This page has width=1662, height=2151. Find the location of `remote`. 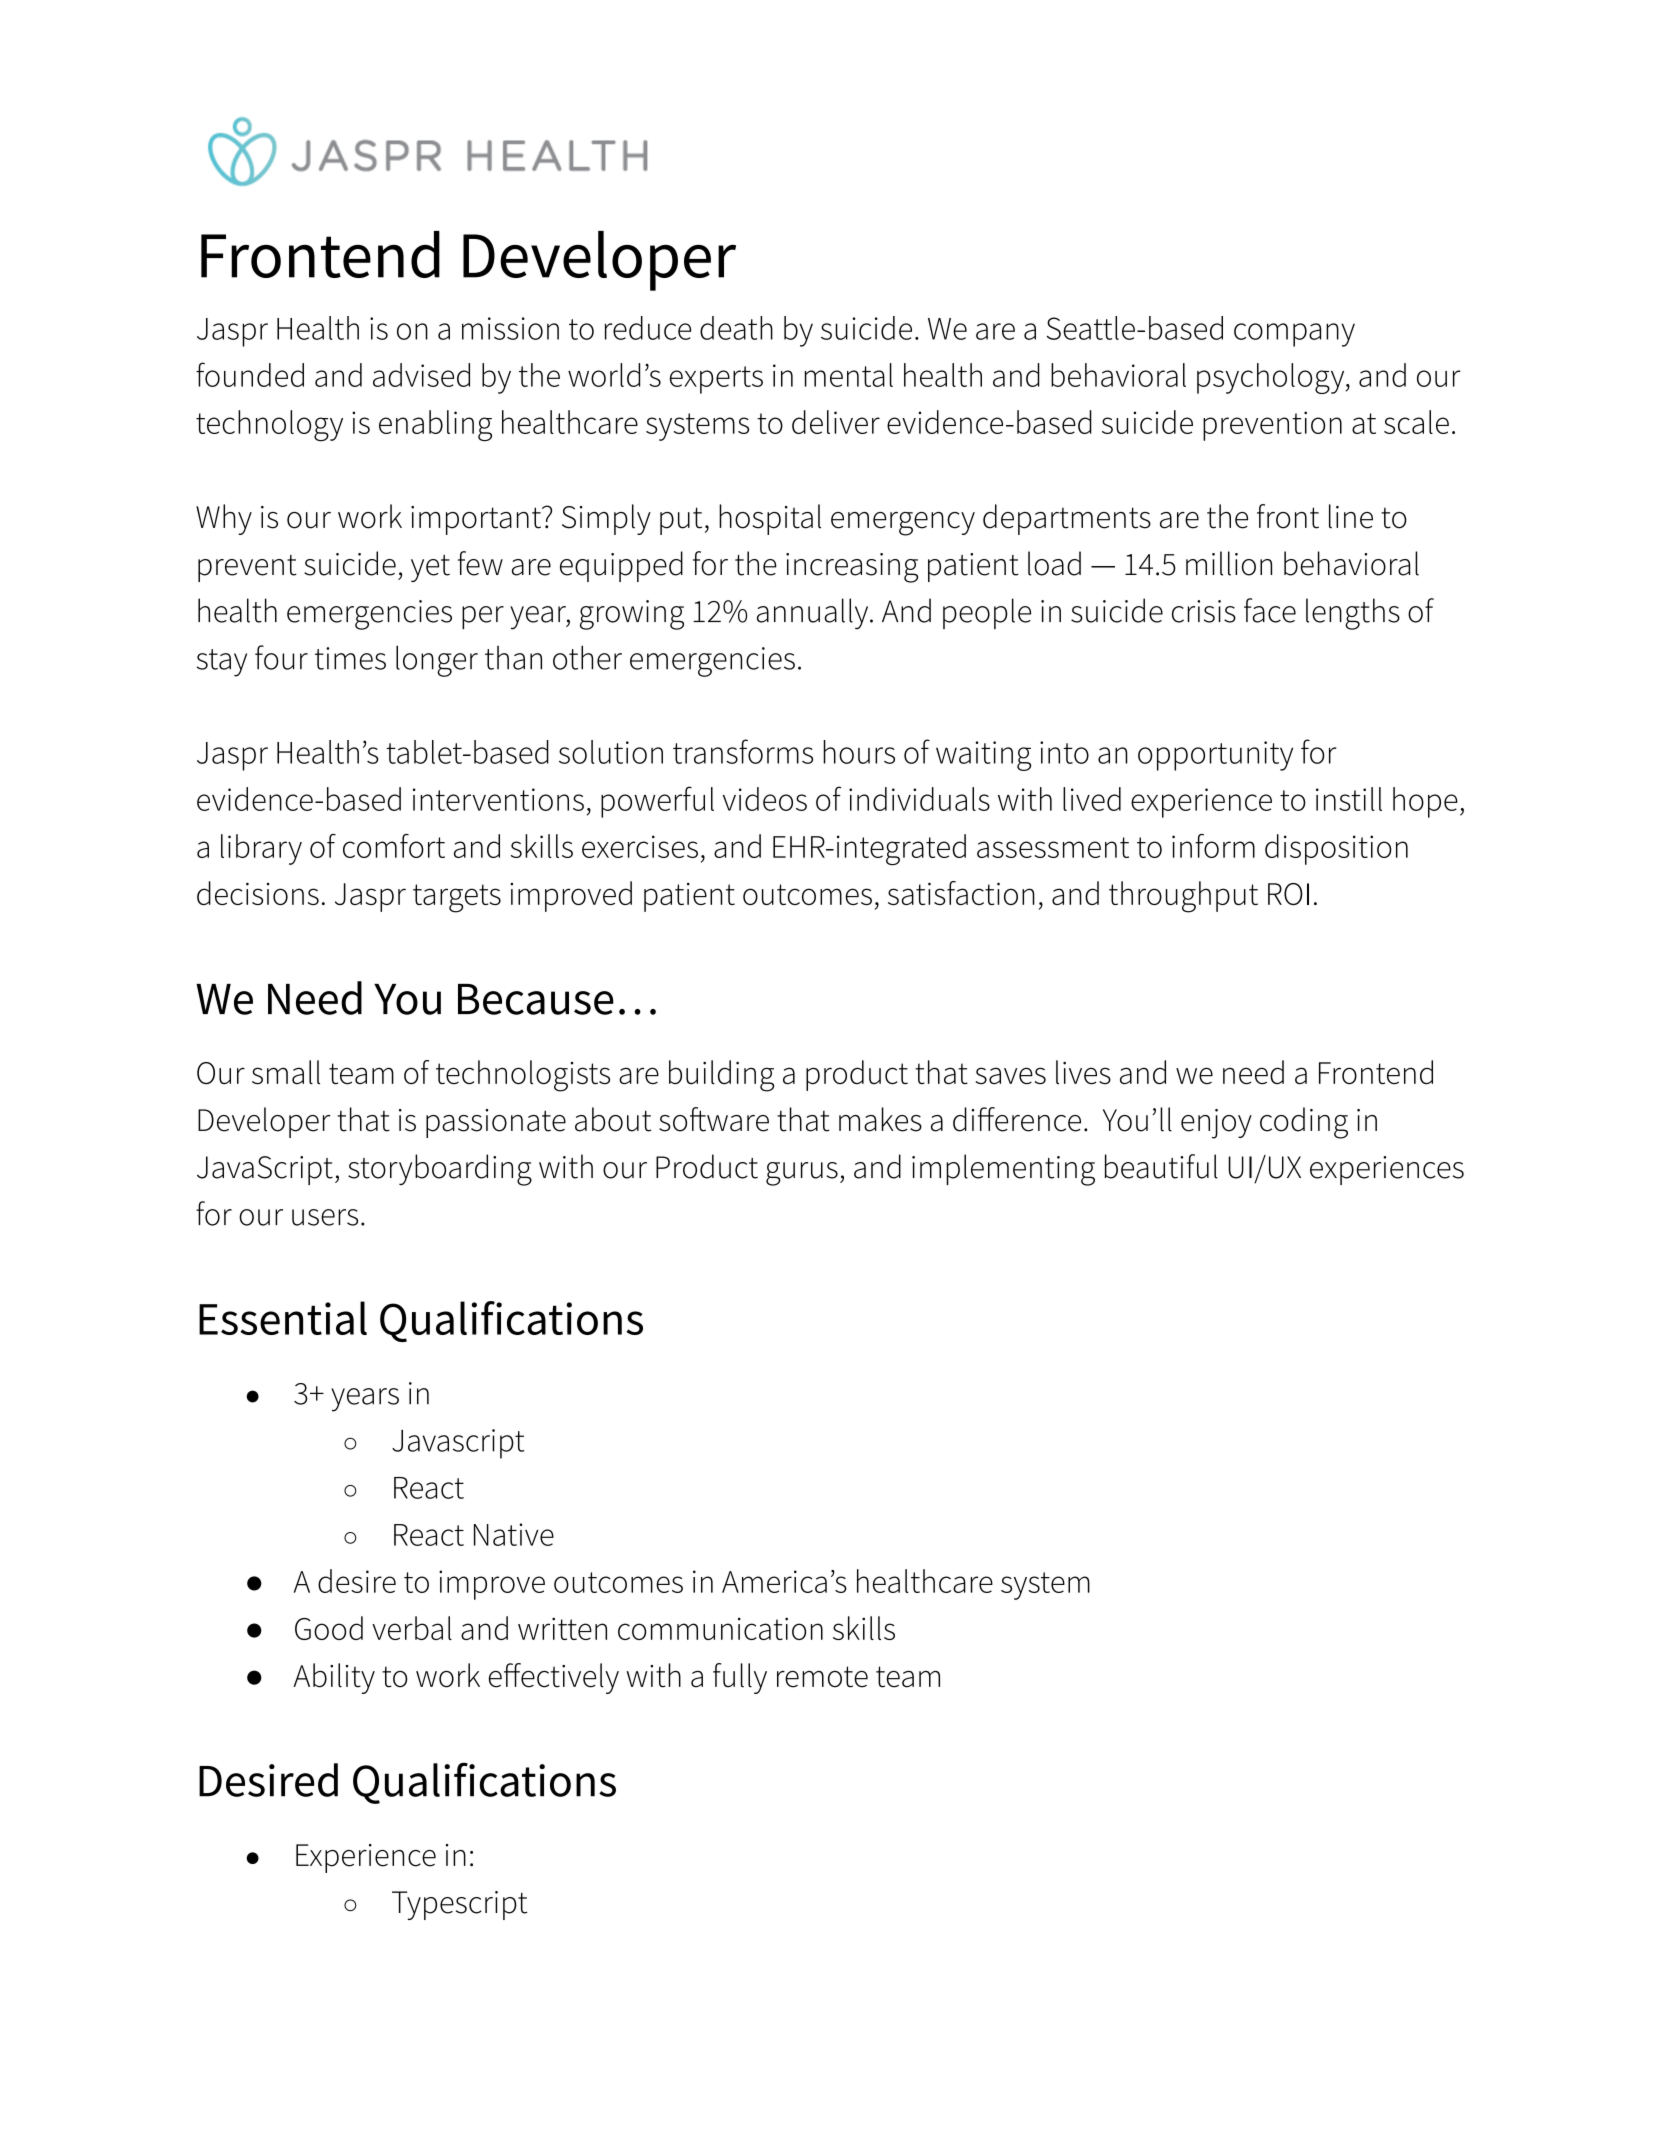

remote is located at coordinates (822, 1677).
